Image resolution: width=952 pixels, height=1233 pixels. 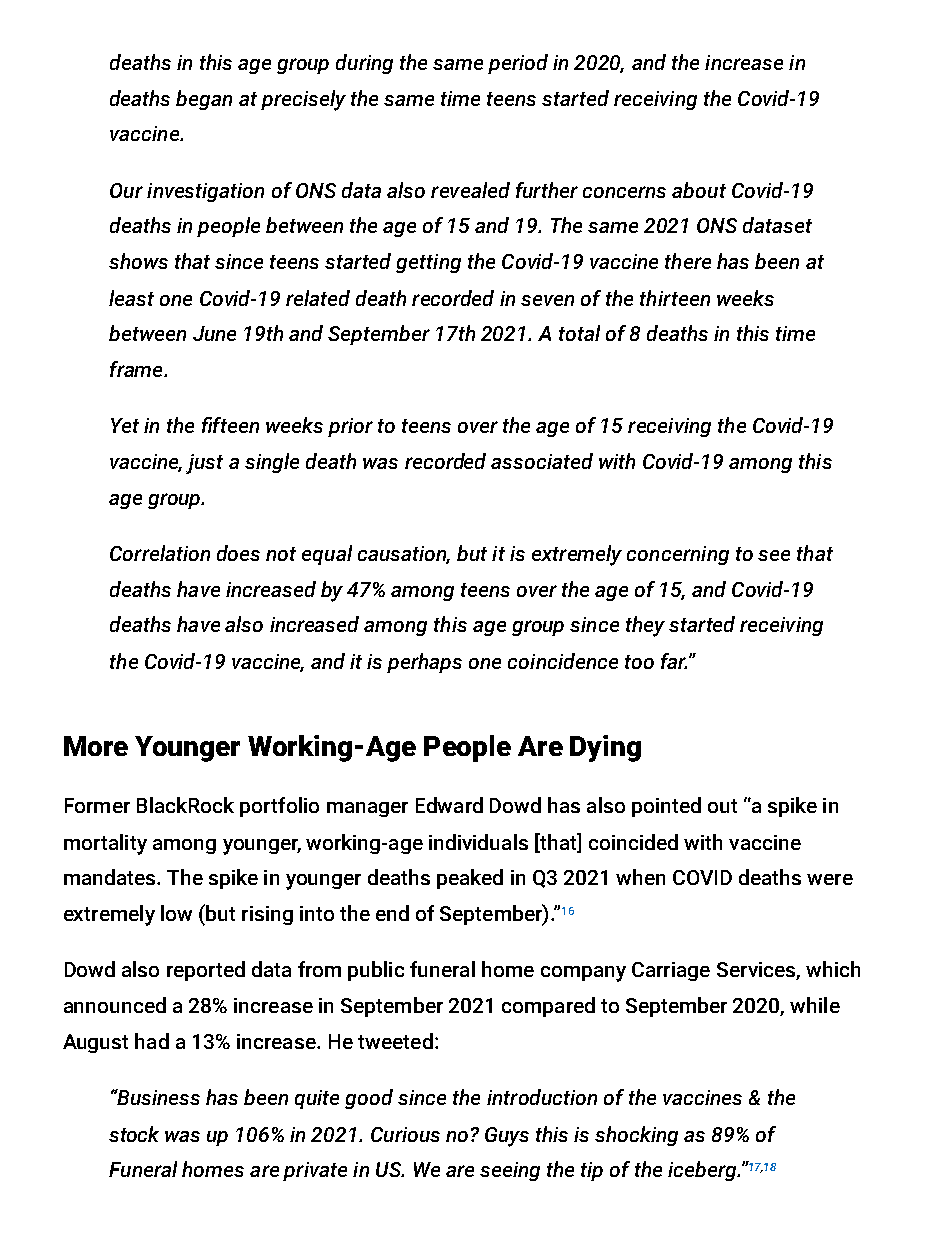 What do you see at coordinates (97, 805) in the page?
I see `Former` at bounding box center [97, 805].
